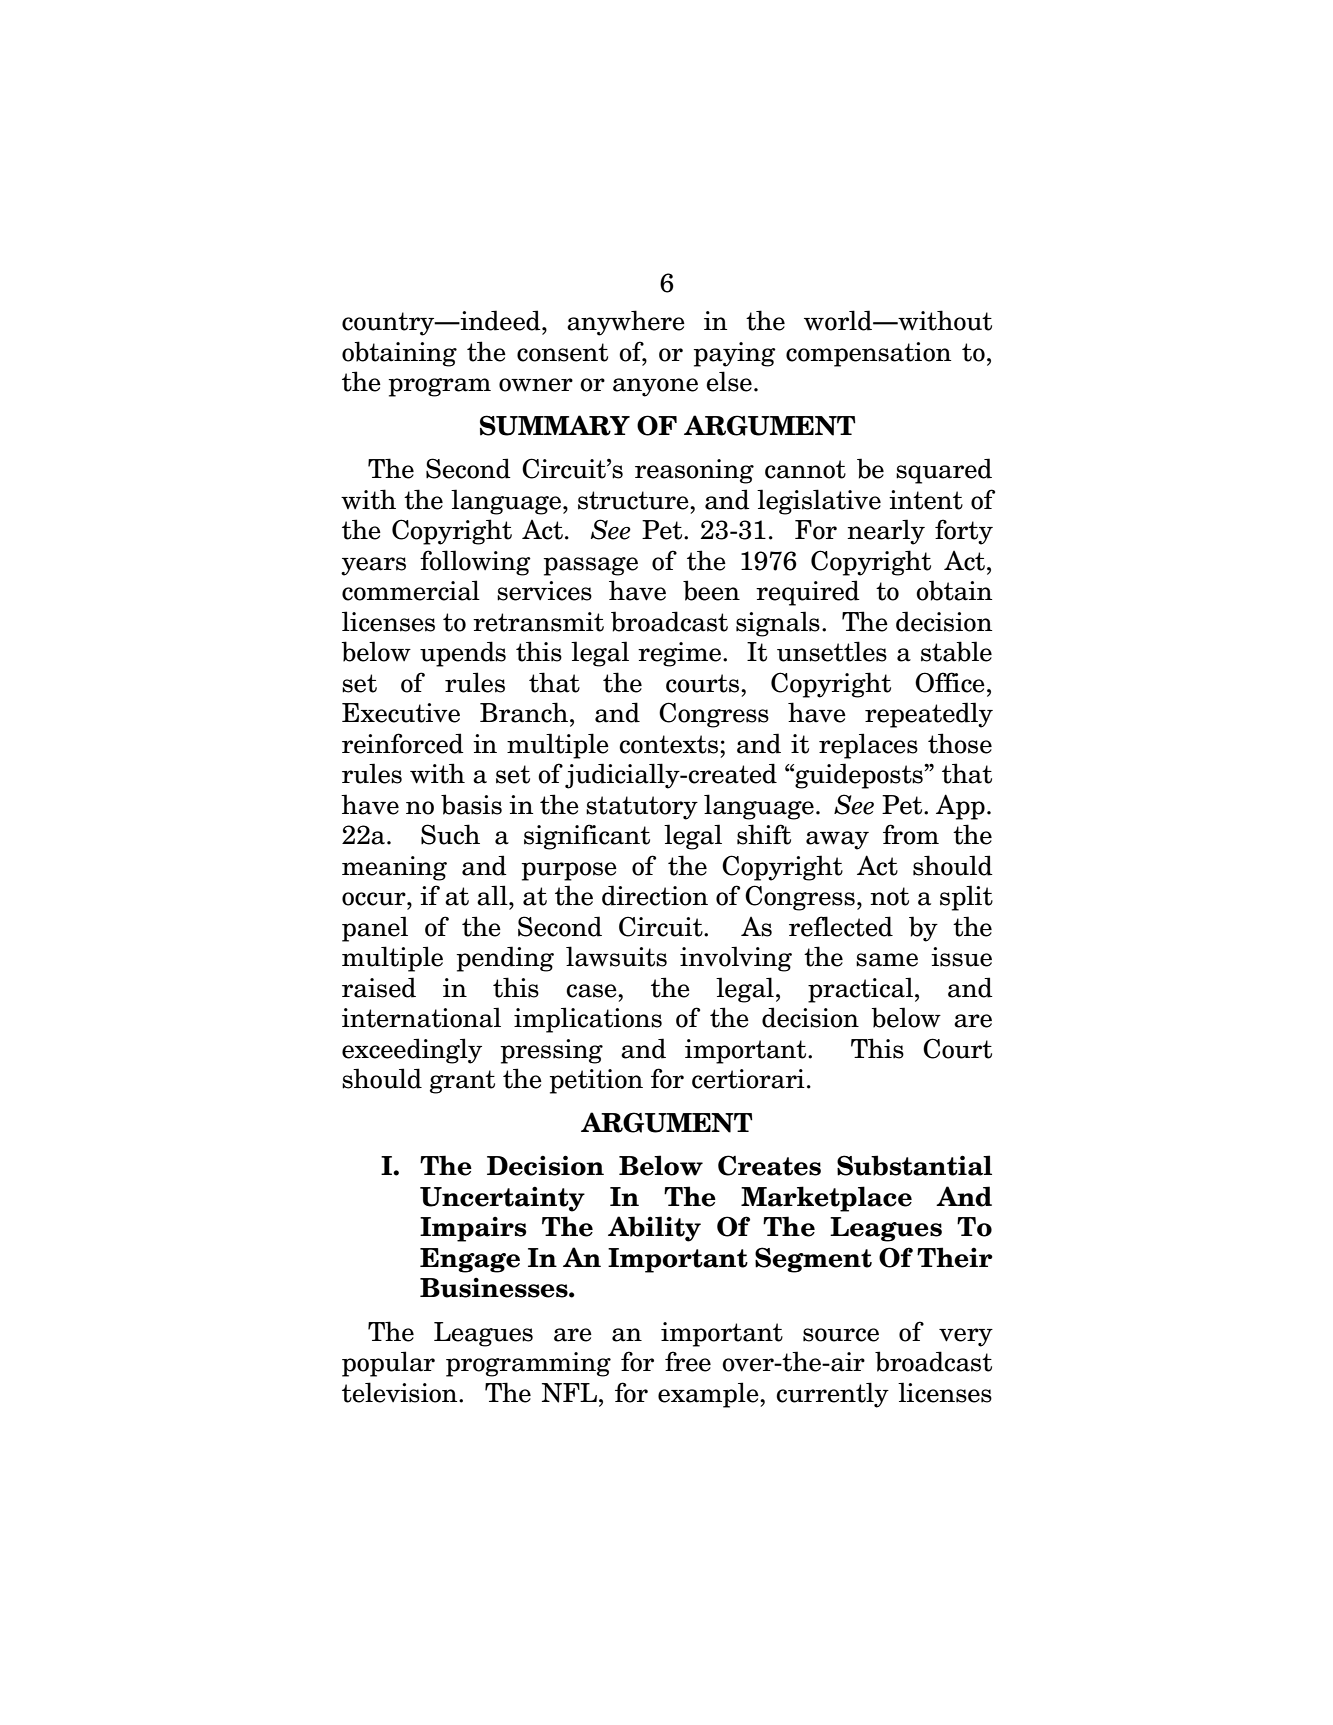 This screenshot has height=1725, width=1333. I want to click on grant, so click(462, 1082).
